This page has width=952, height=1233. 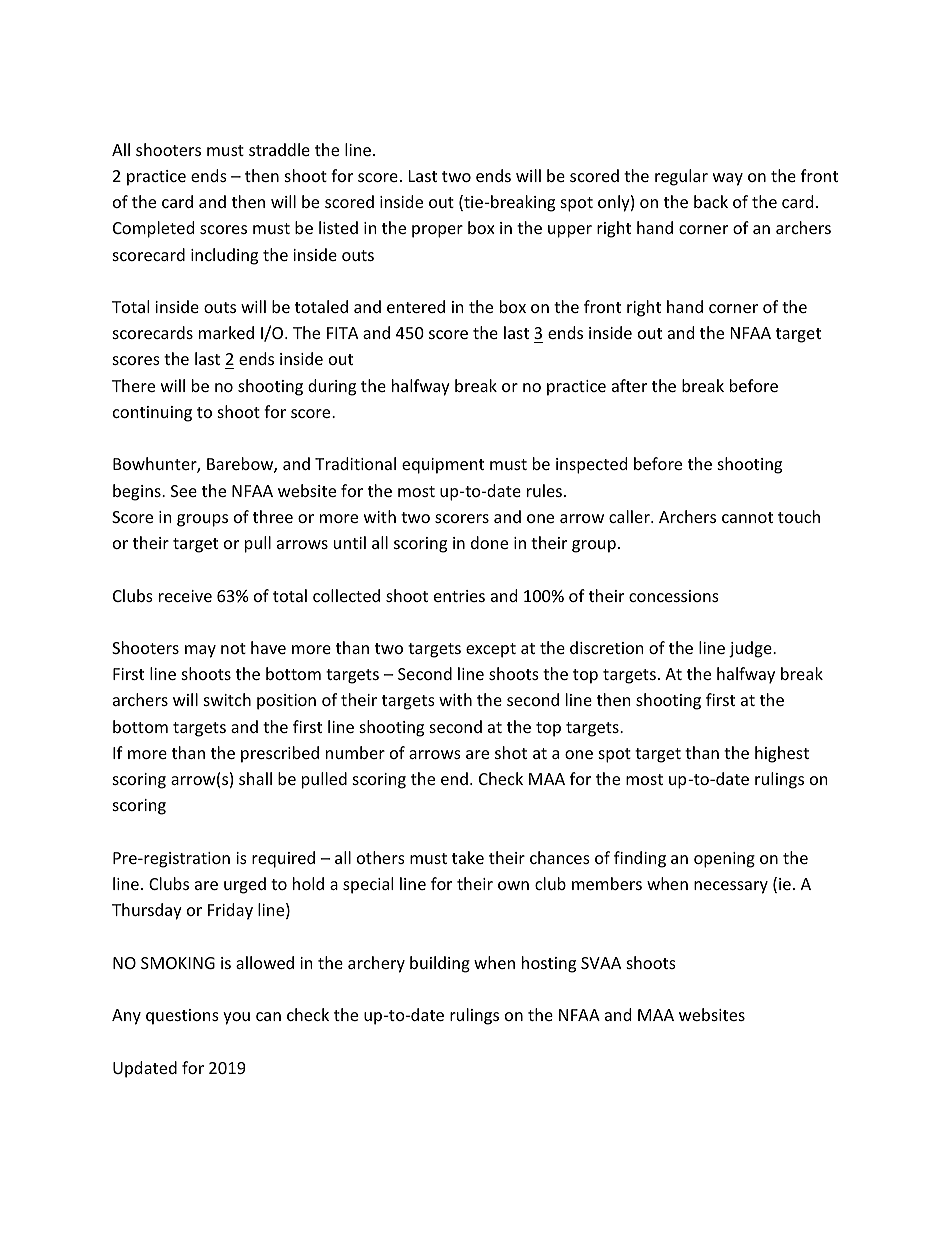 What do you see at coordinates (782, 754) in the page?
I see `highest` at bounding box center [782, 754].
